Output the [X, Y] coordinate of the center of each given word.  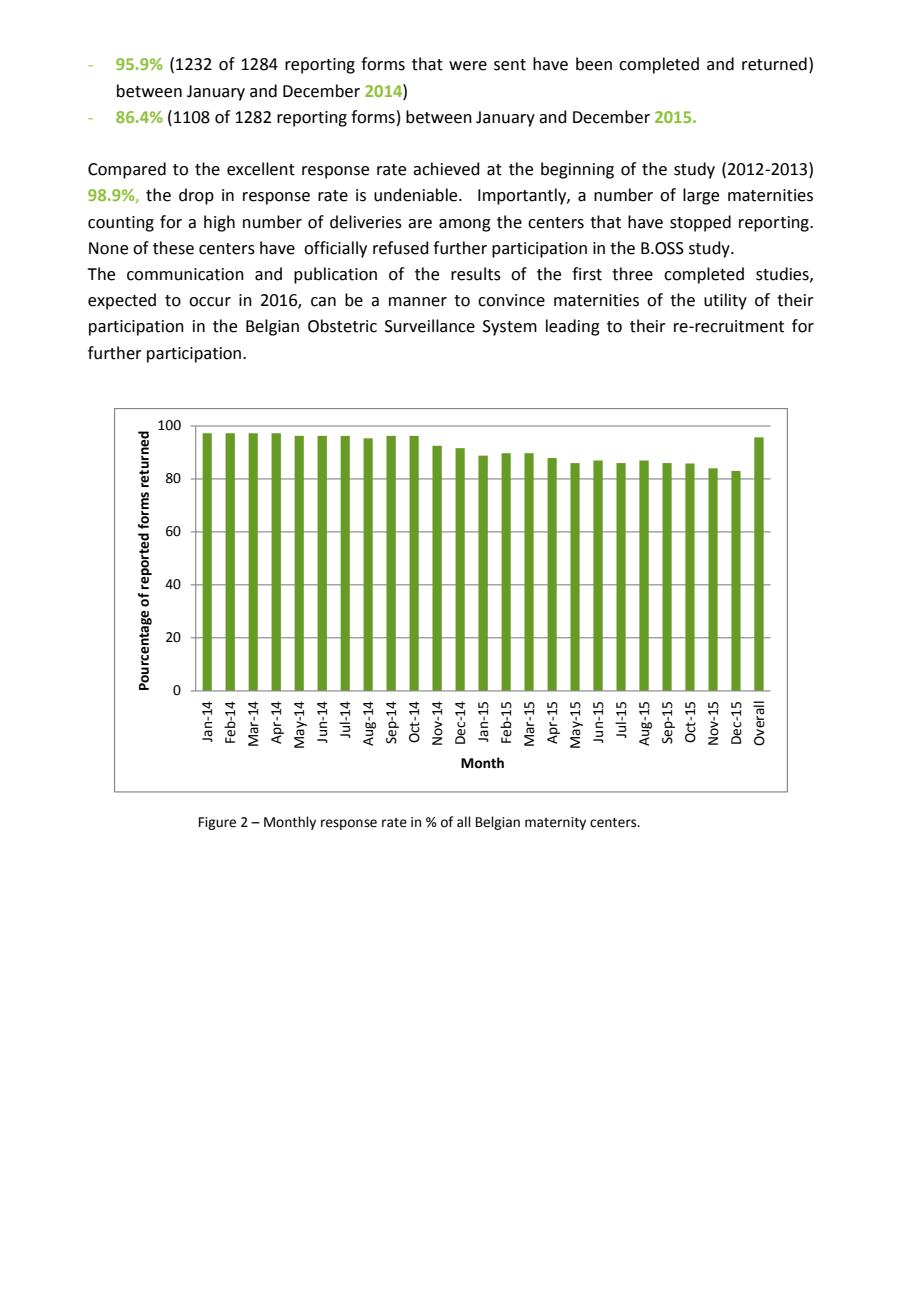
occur [210, 302]
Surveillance [430, 326]
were [468, 66]
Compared [127, 170]
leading [573, 327]
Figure [217, 823]
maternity [555, 823]
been [594, 64]
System [510, 328]
